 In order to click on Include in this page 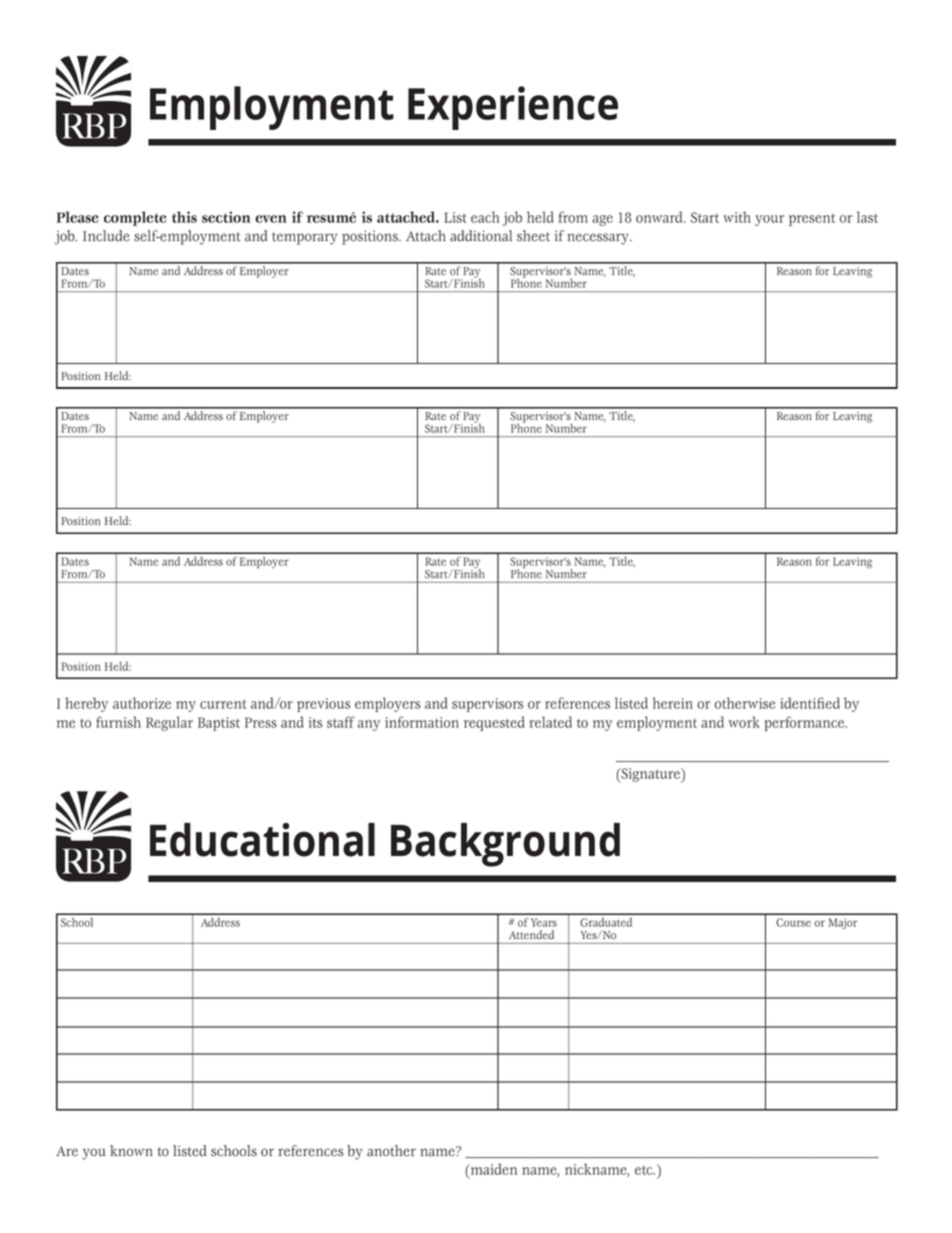, I will do `click(106, 236)`.
